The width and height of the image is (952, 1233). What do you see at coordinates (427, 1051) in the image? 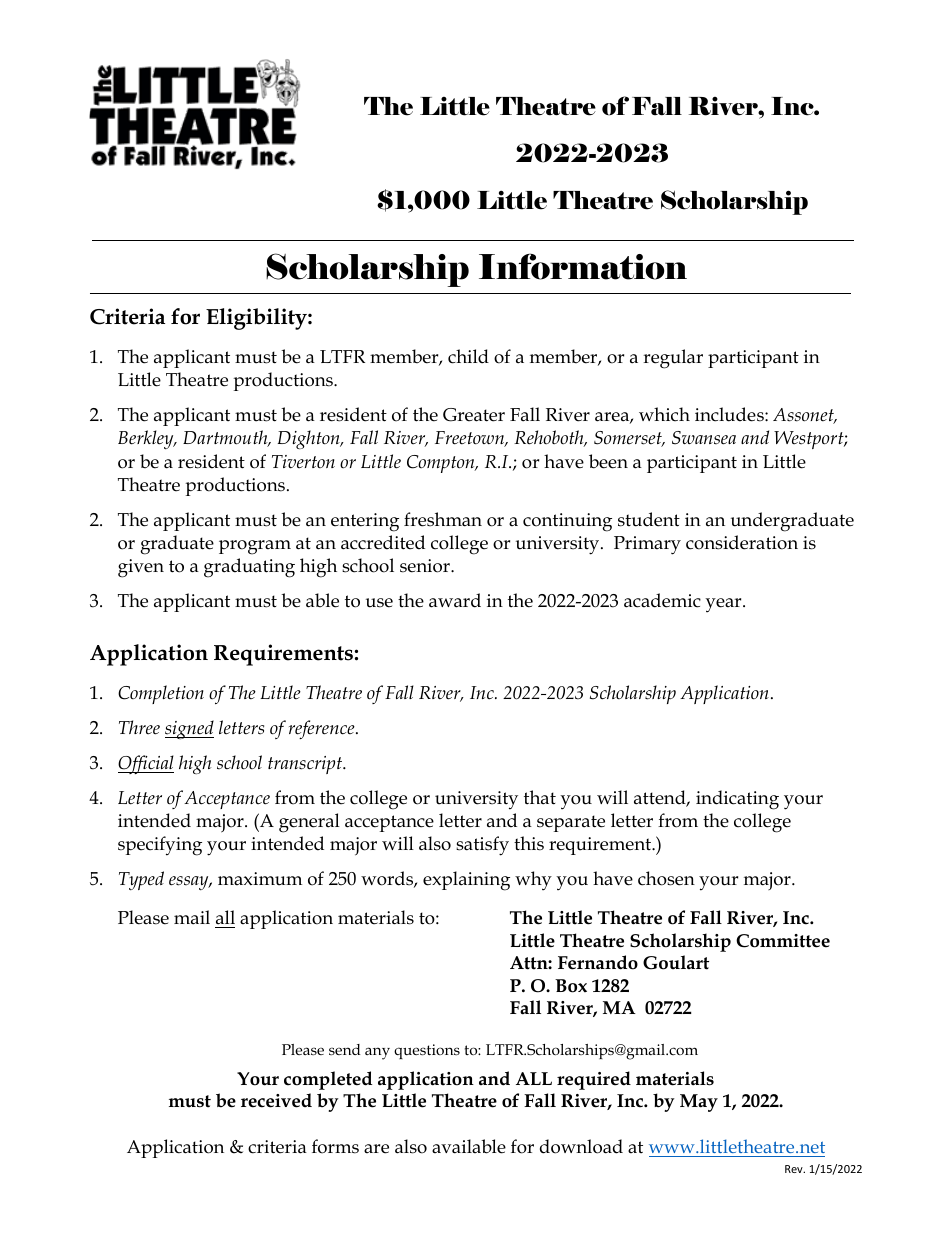
I see `questions` at bounding box center [427, 1051].
